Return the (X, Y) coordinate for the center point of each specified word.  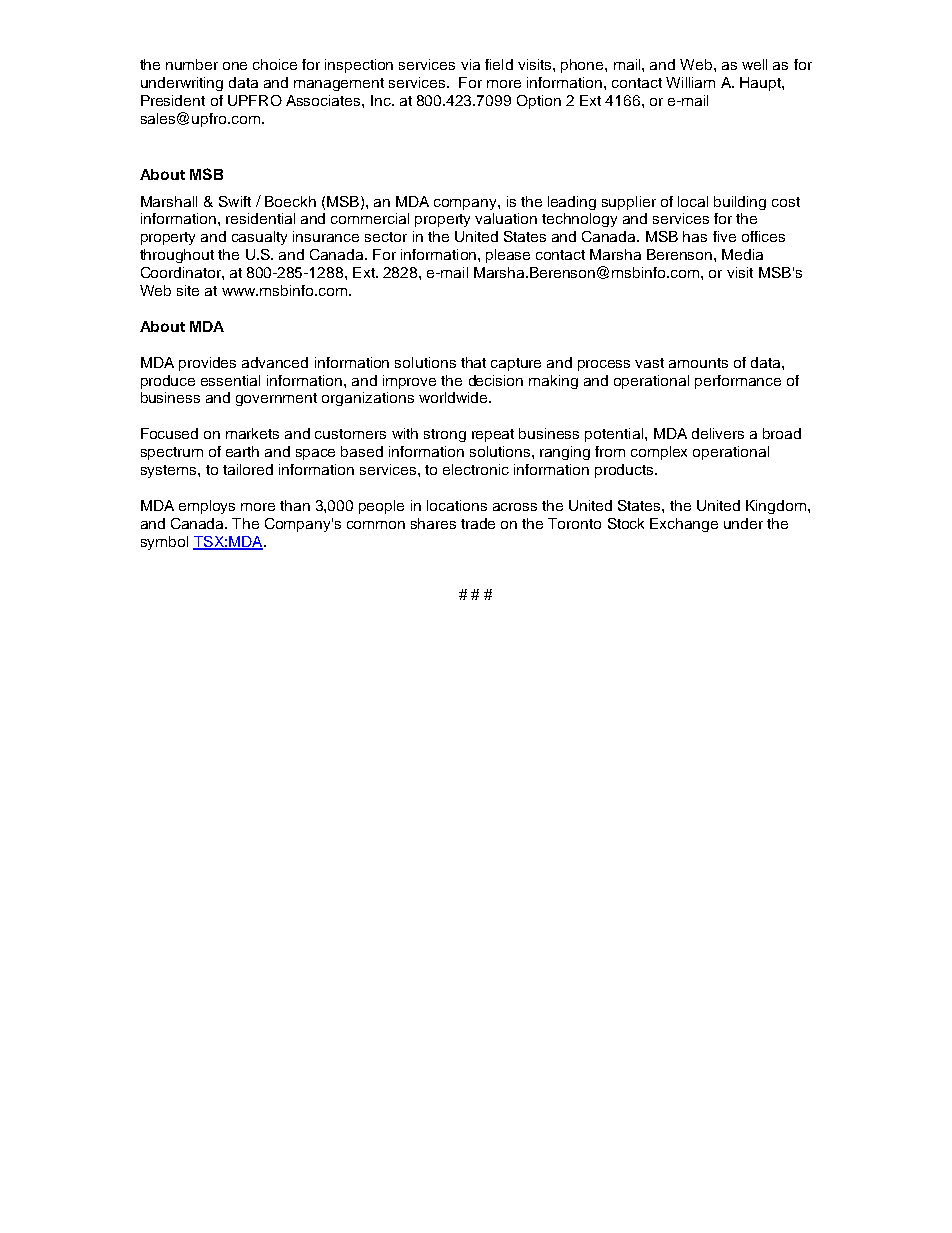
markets (252, 433)
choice (275, 64)
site (188, 290)
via (470, 64)
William (690, 82)
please (508, 256)
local (693, 201)
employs (207, 507)
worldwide (454, 397)
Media (742, 254)
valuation (506, 218)
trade (478, 523)
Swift (235, 201)
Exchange (684, 525)
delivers (718, 433)
